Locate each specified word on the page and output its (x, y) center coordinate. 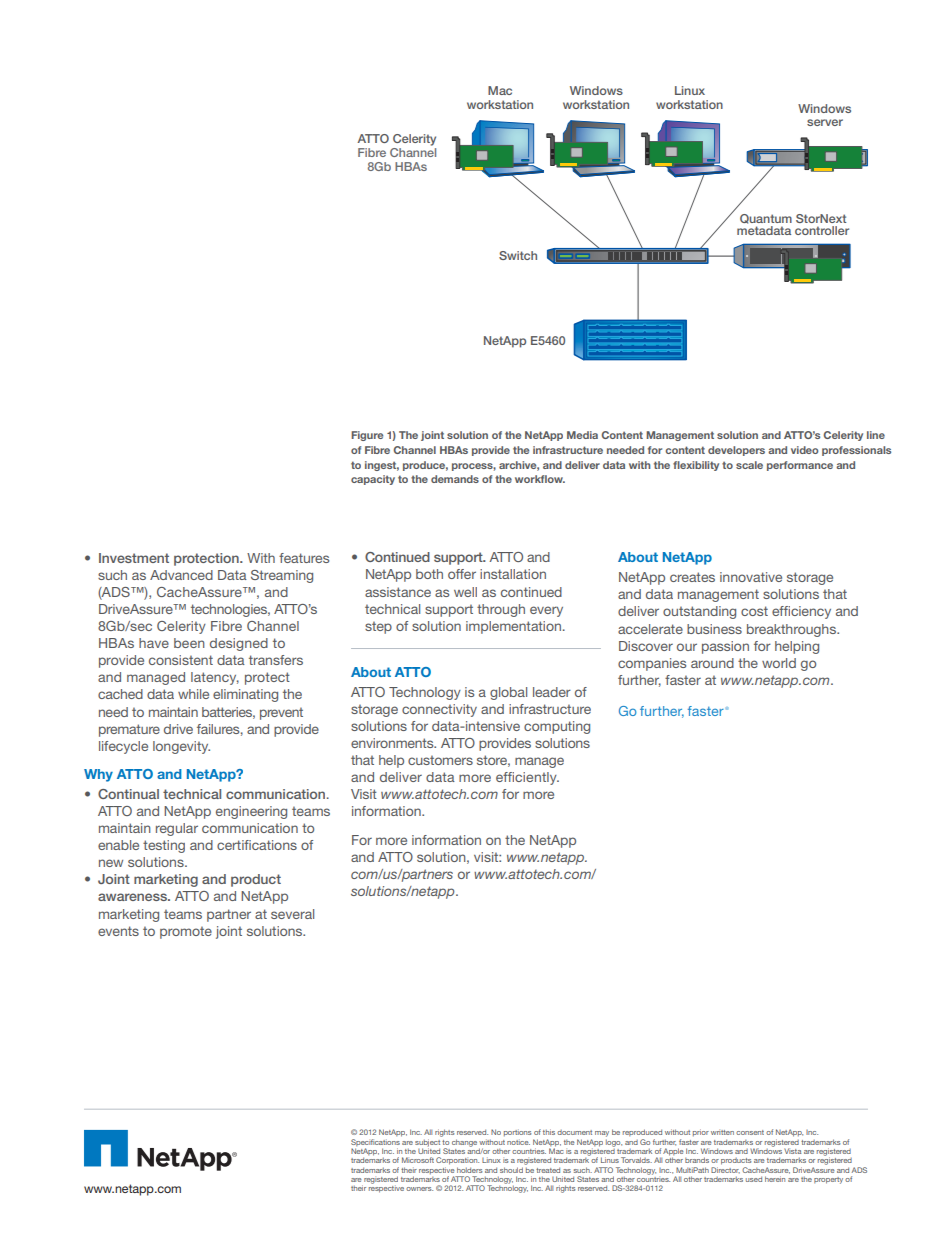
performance (800, 466)
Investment (134, 558)
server (825, 122)
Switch (518, 255)
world (779, 663)
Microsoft (418, 1160)
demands (455, 479)
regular (177, 829)
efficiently (527, 778)
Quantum (766, 219)
